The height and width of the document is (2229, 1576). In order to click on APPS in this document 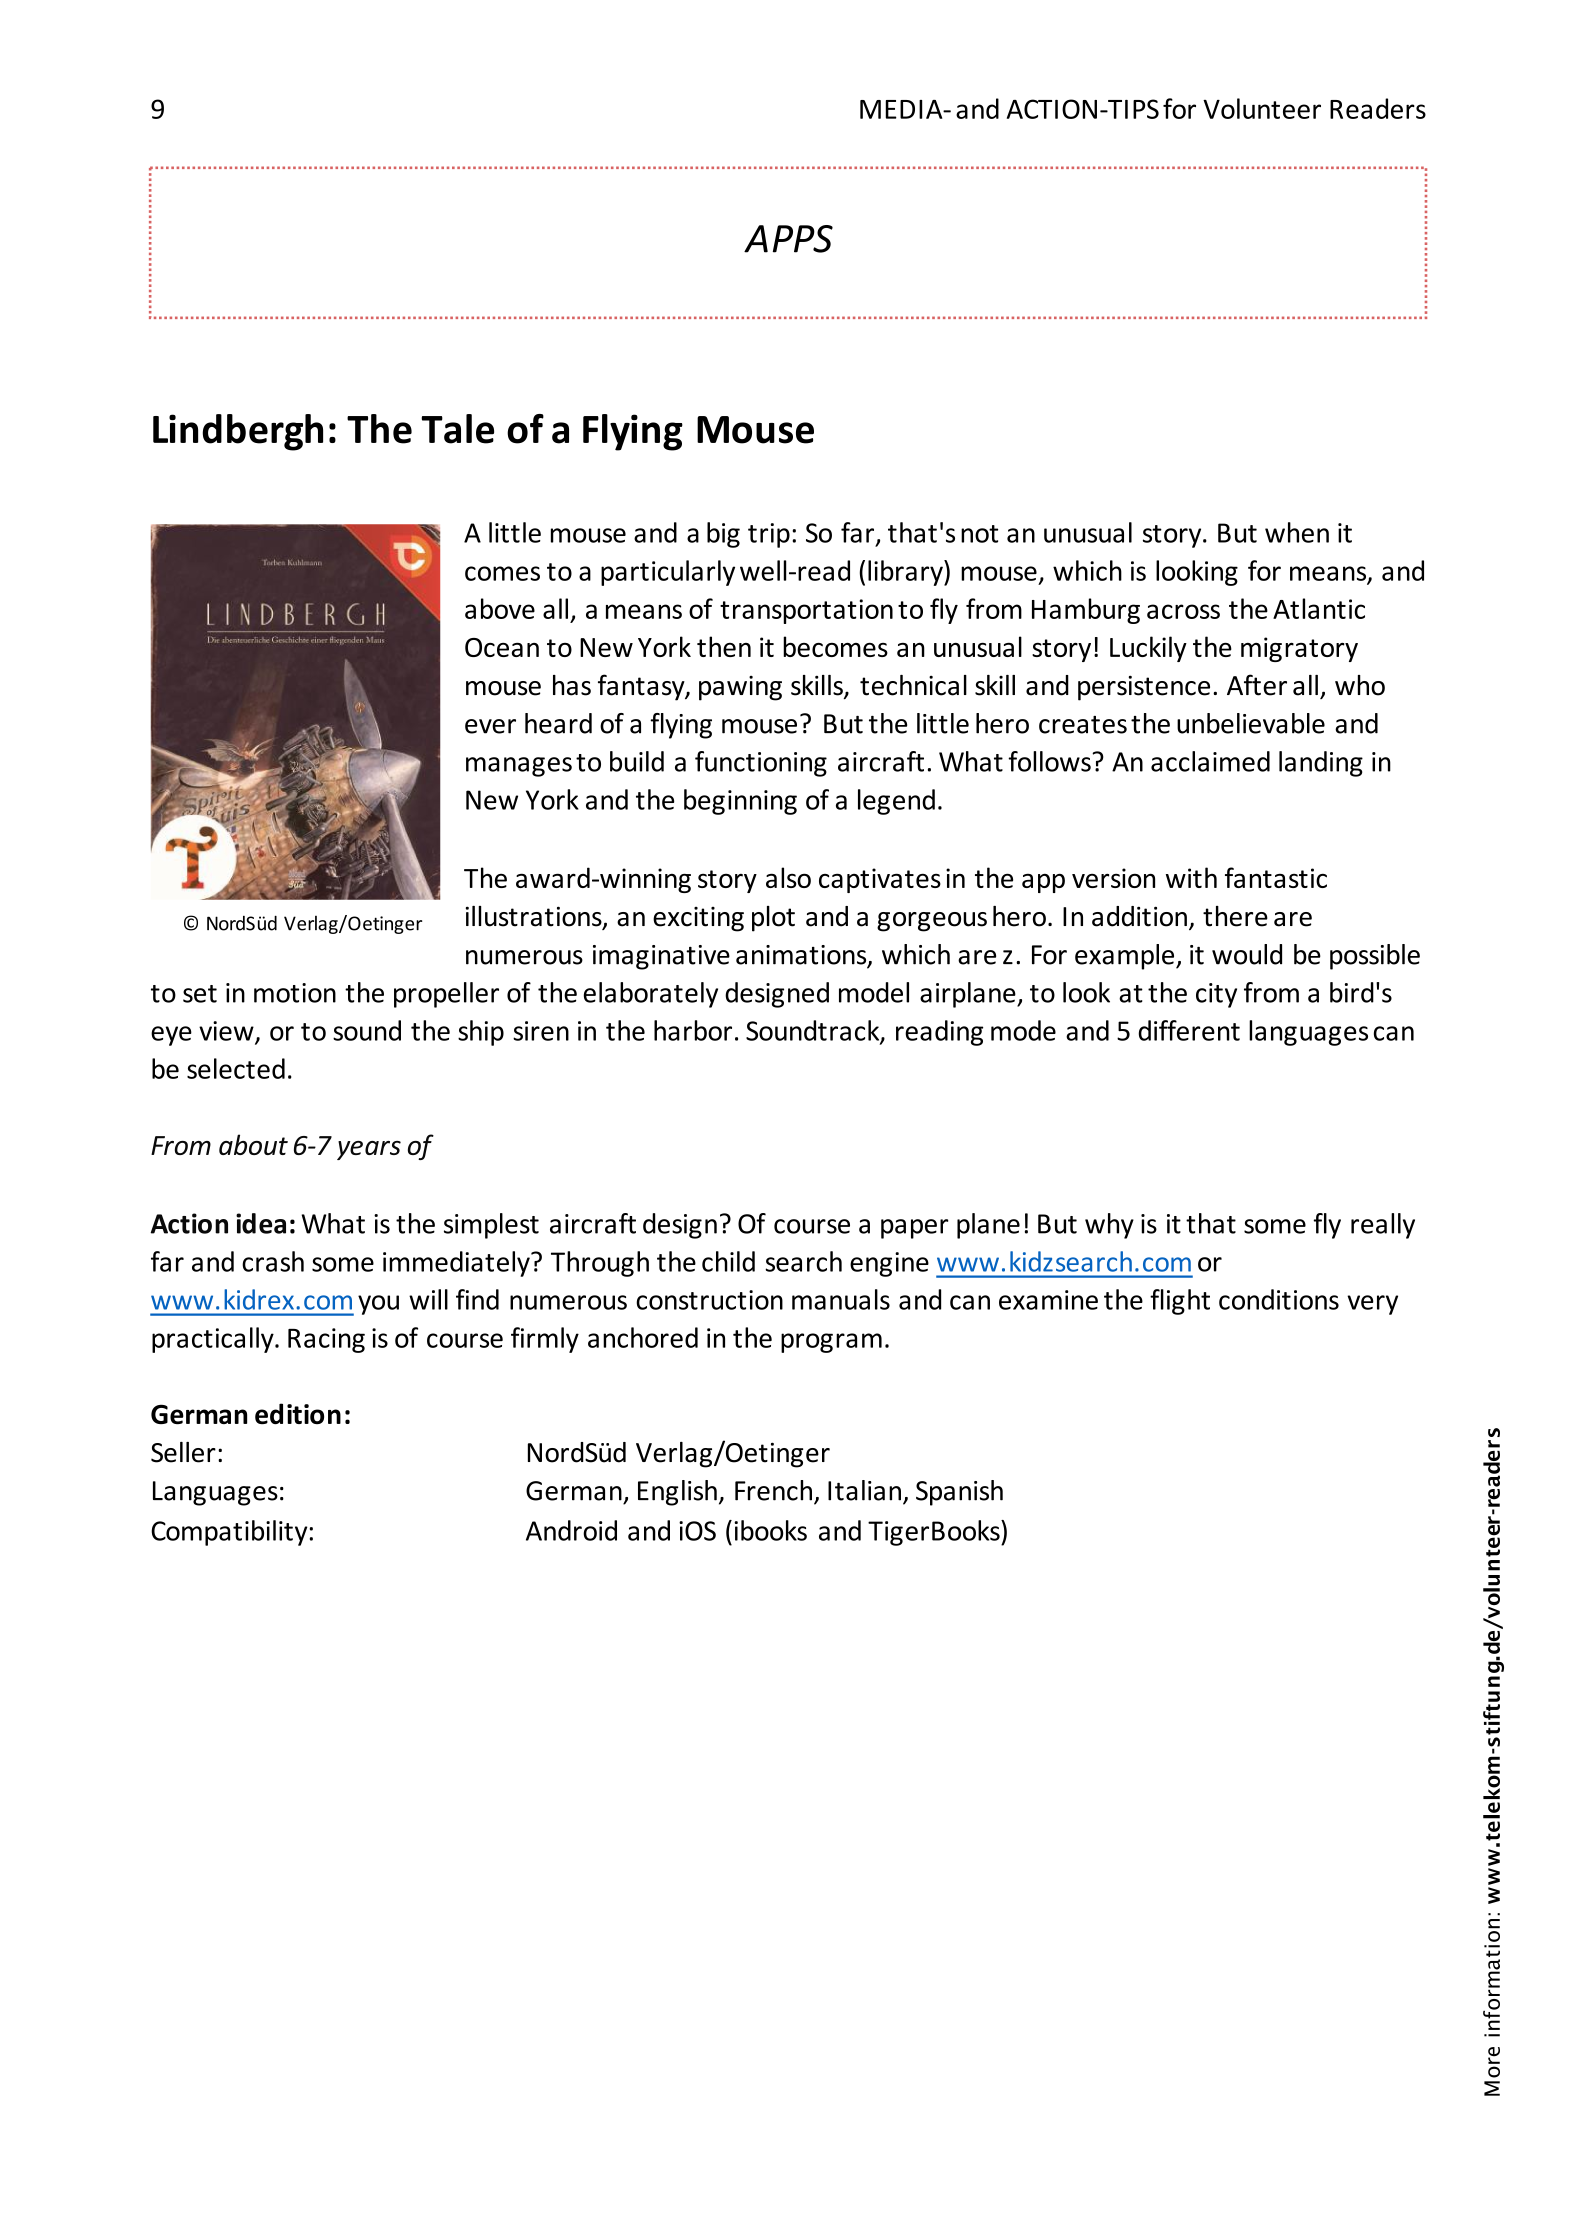, I will do `click(788, 239)`.
